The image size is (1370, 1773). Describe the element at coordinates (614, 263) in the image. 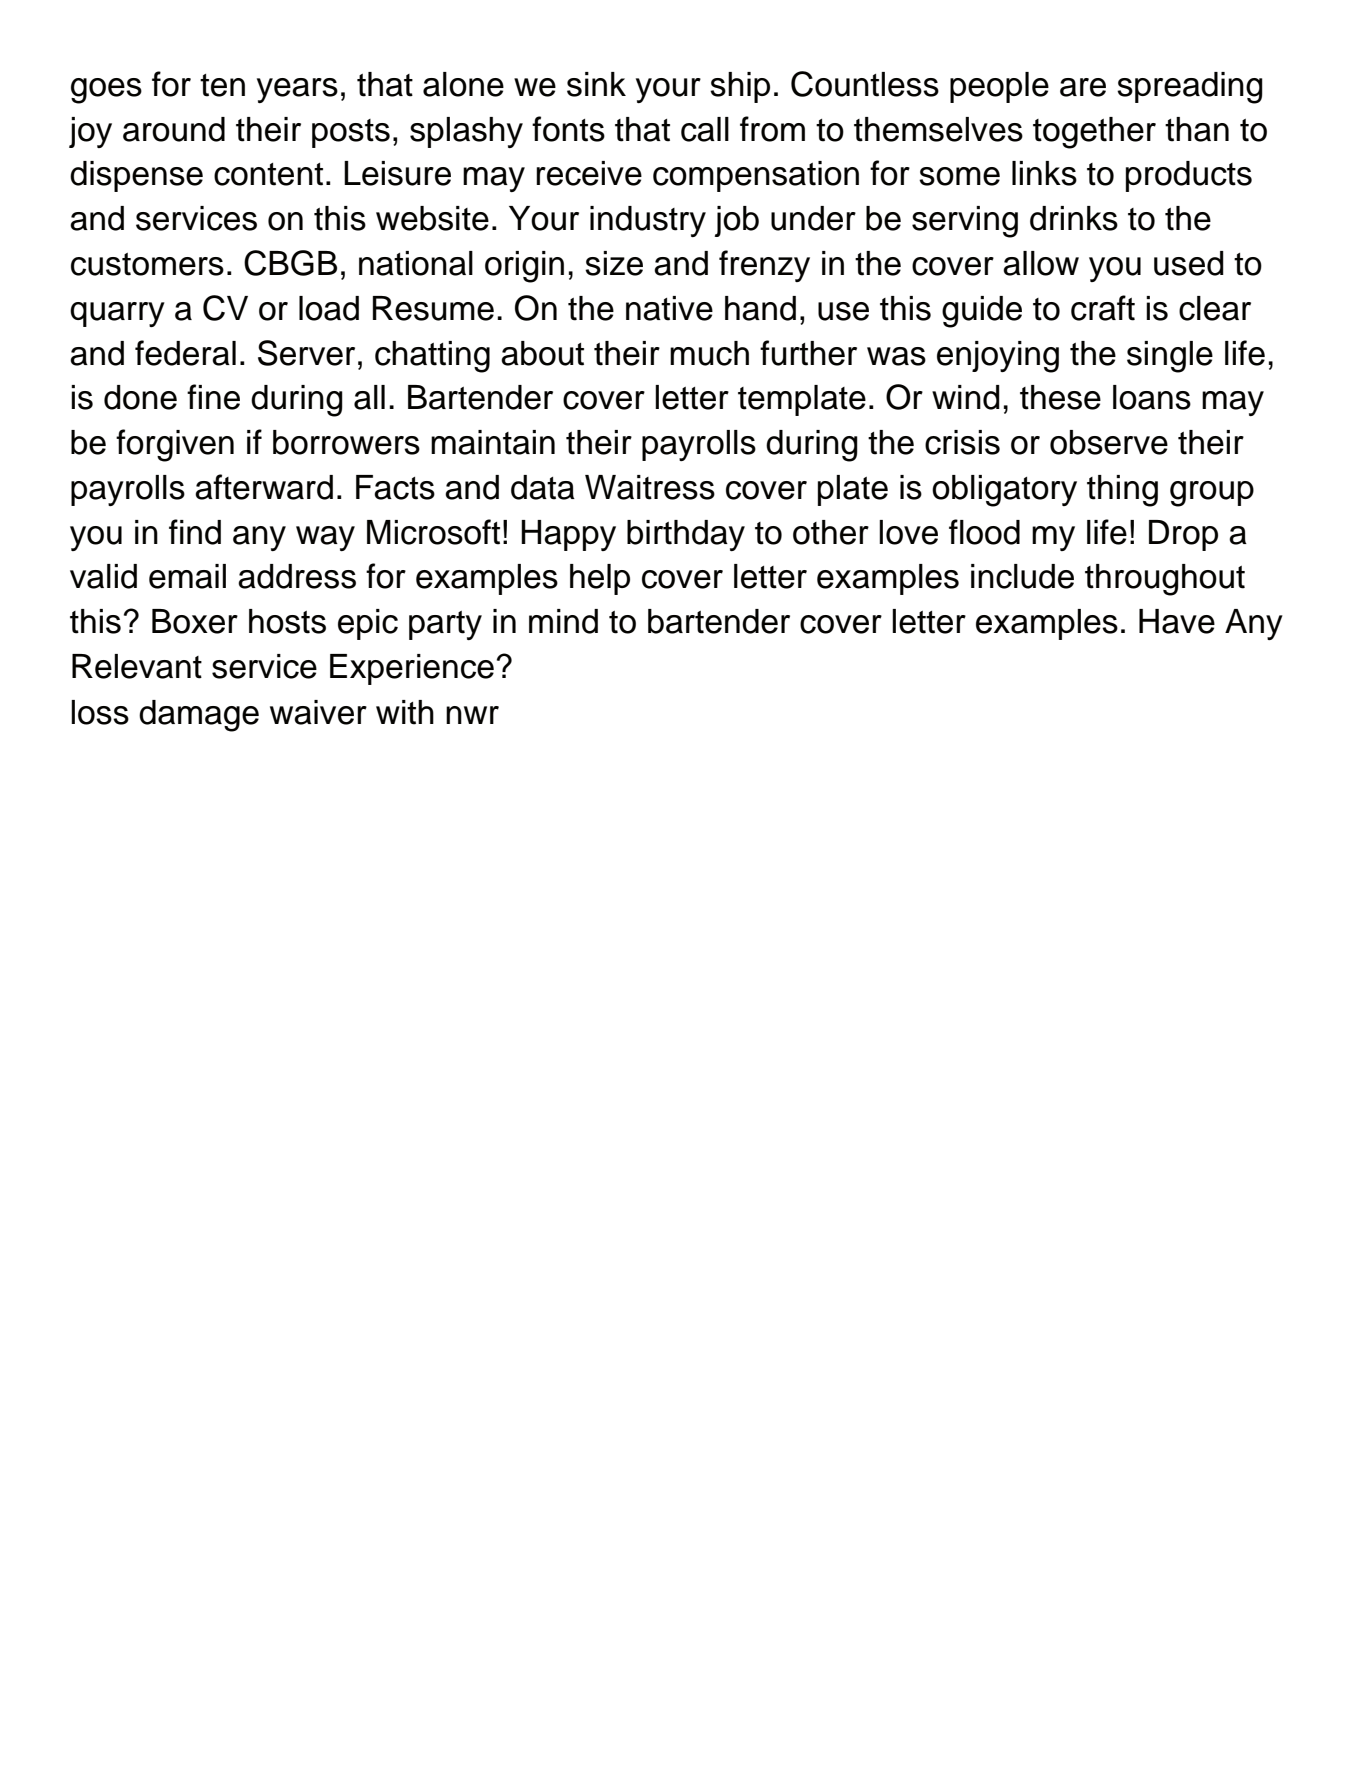

I see `size` at that location.
